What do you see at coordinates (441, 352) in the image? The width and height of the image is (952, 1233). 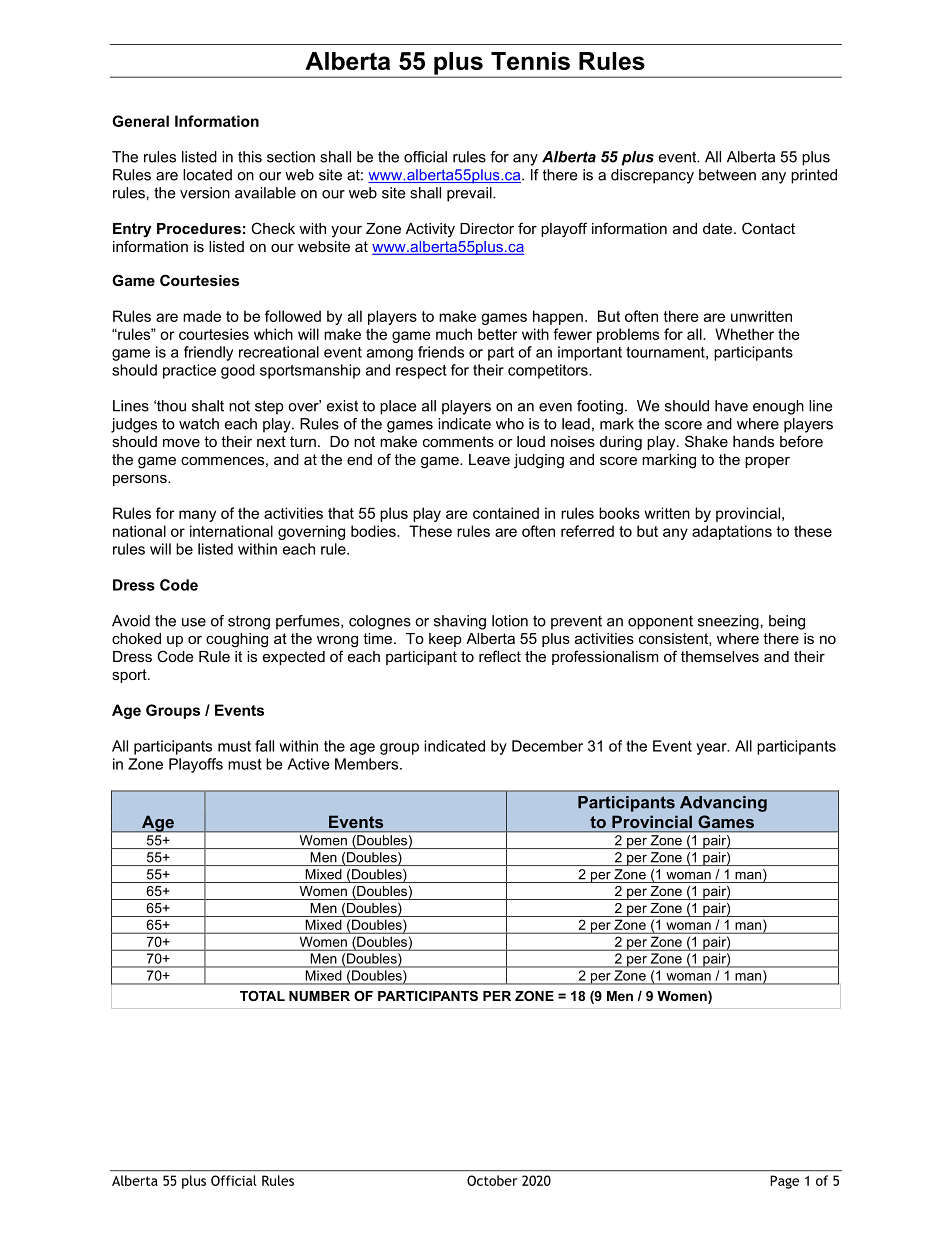 I see `friends` at bounding box center [441, 352].
